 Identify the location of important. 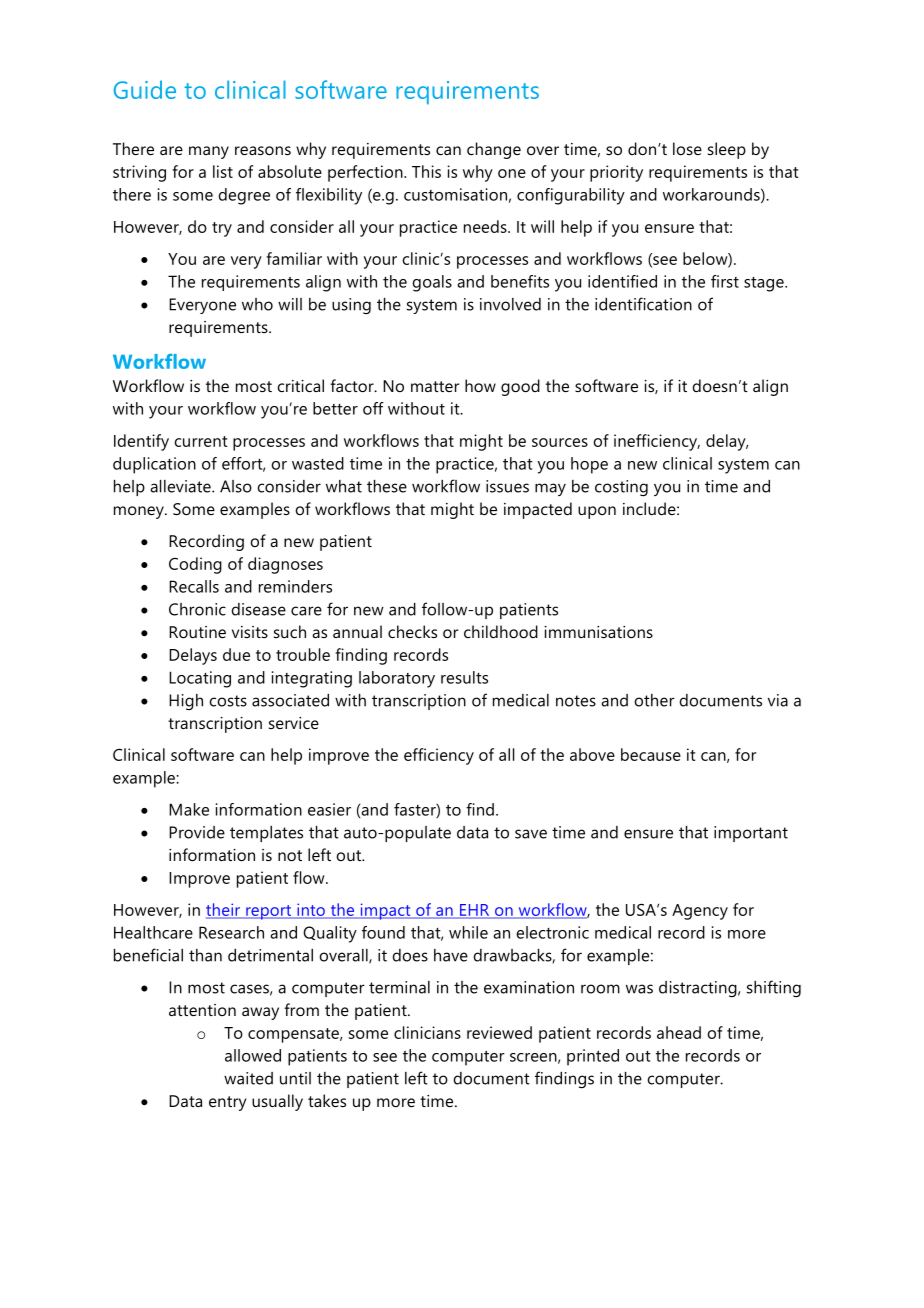
(751, 834).
